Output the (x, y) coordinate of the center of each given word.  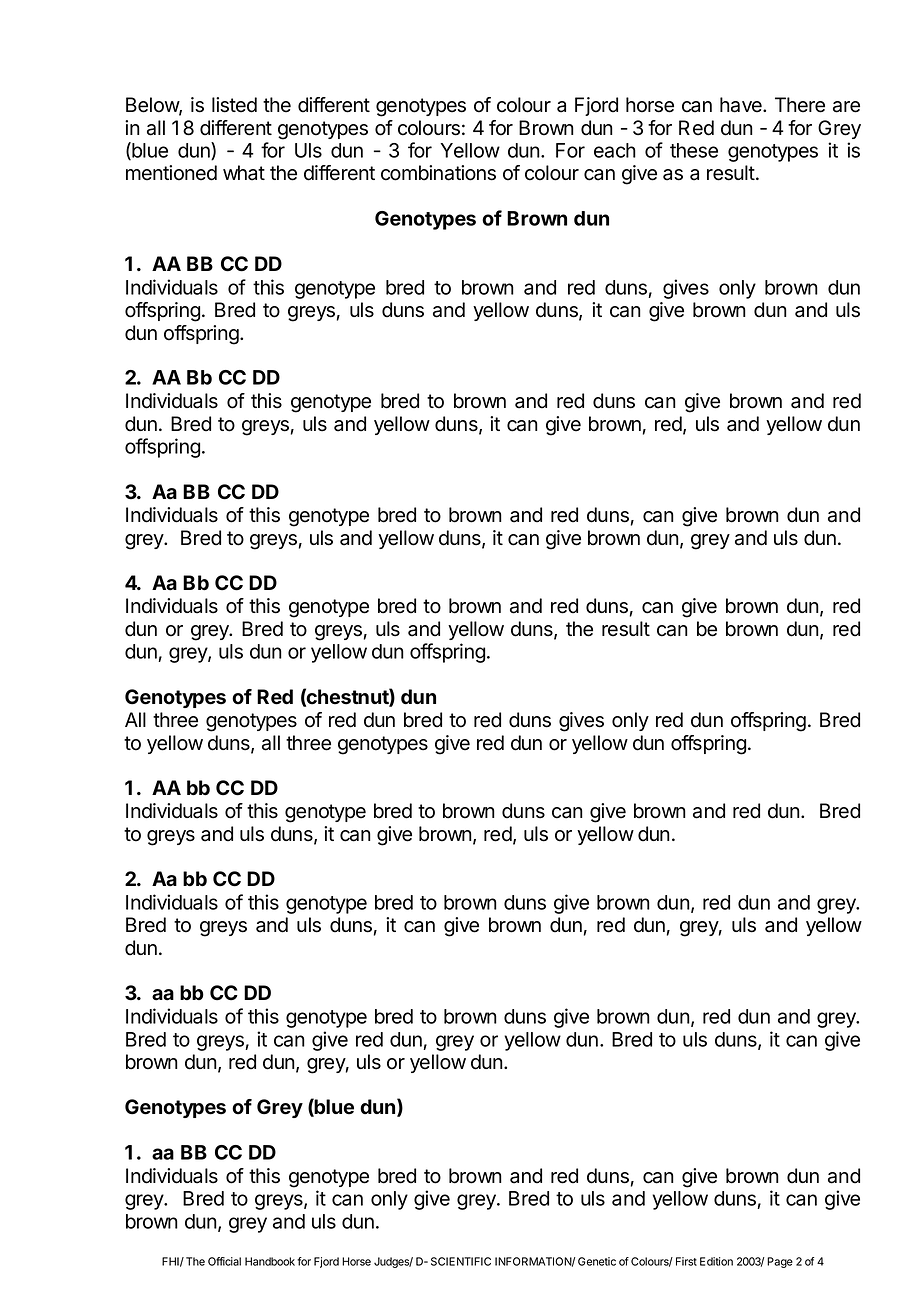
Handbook (270, 1261)
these (694, 150)
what (244, 173)
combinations (438, 173)
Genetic (597, 1261)
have (742, 105)
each (615, 150)
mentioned (171, 173)
